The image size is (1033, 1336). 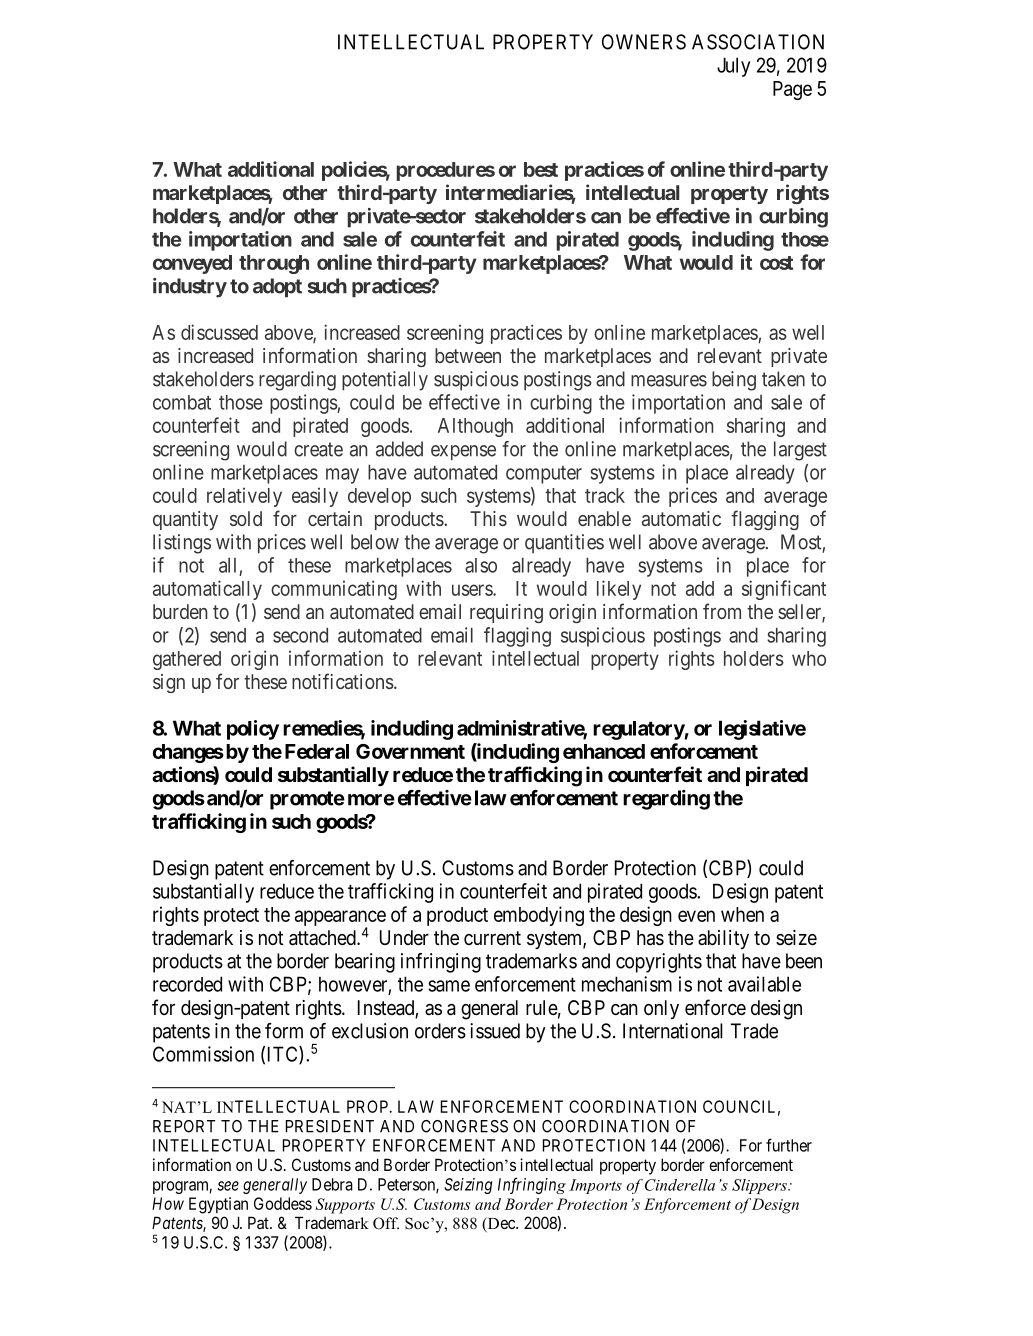 What do you see at coordinates (228, 1186) in the screenshot?
I see `see` at bounding box center [228, 1186].
